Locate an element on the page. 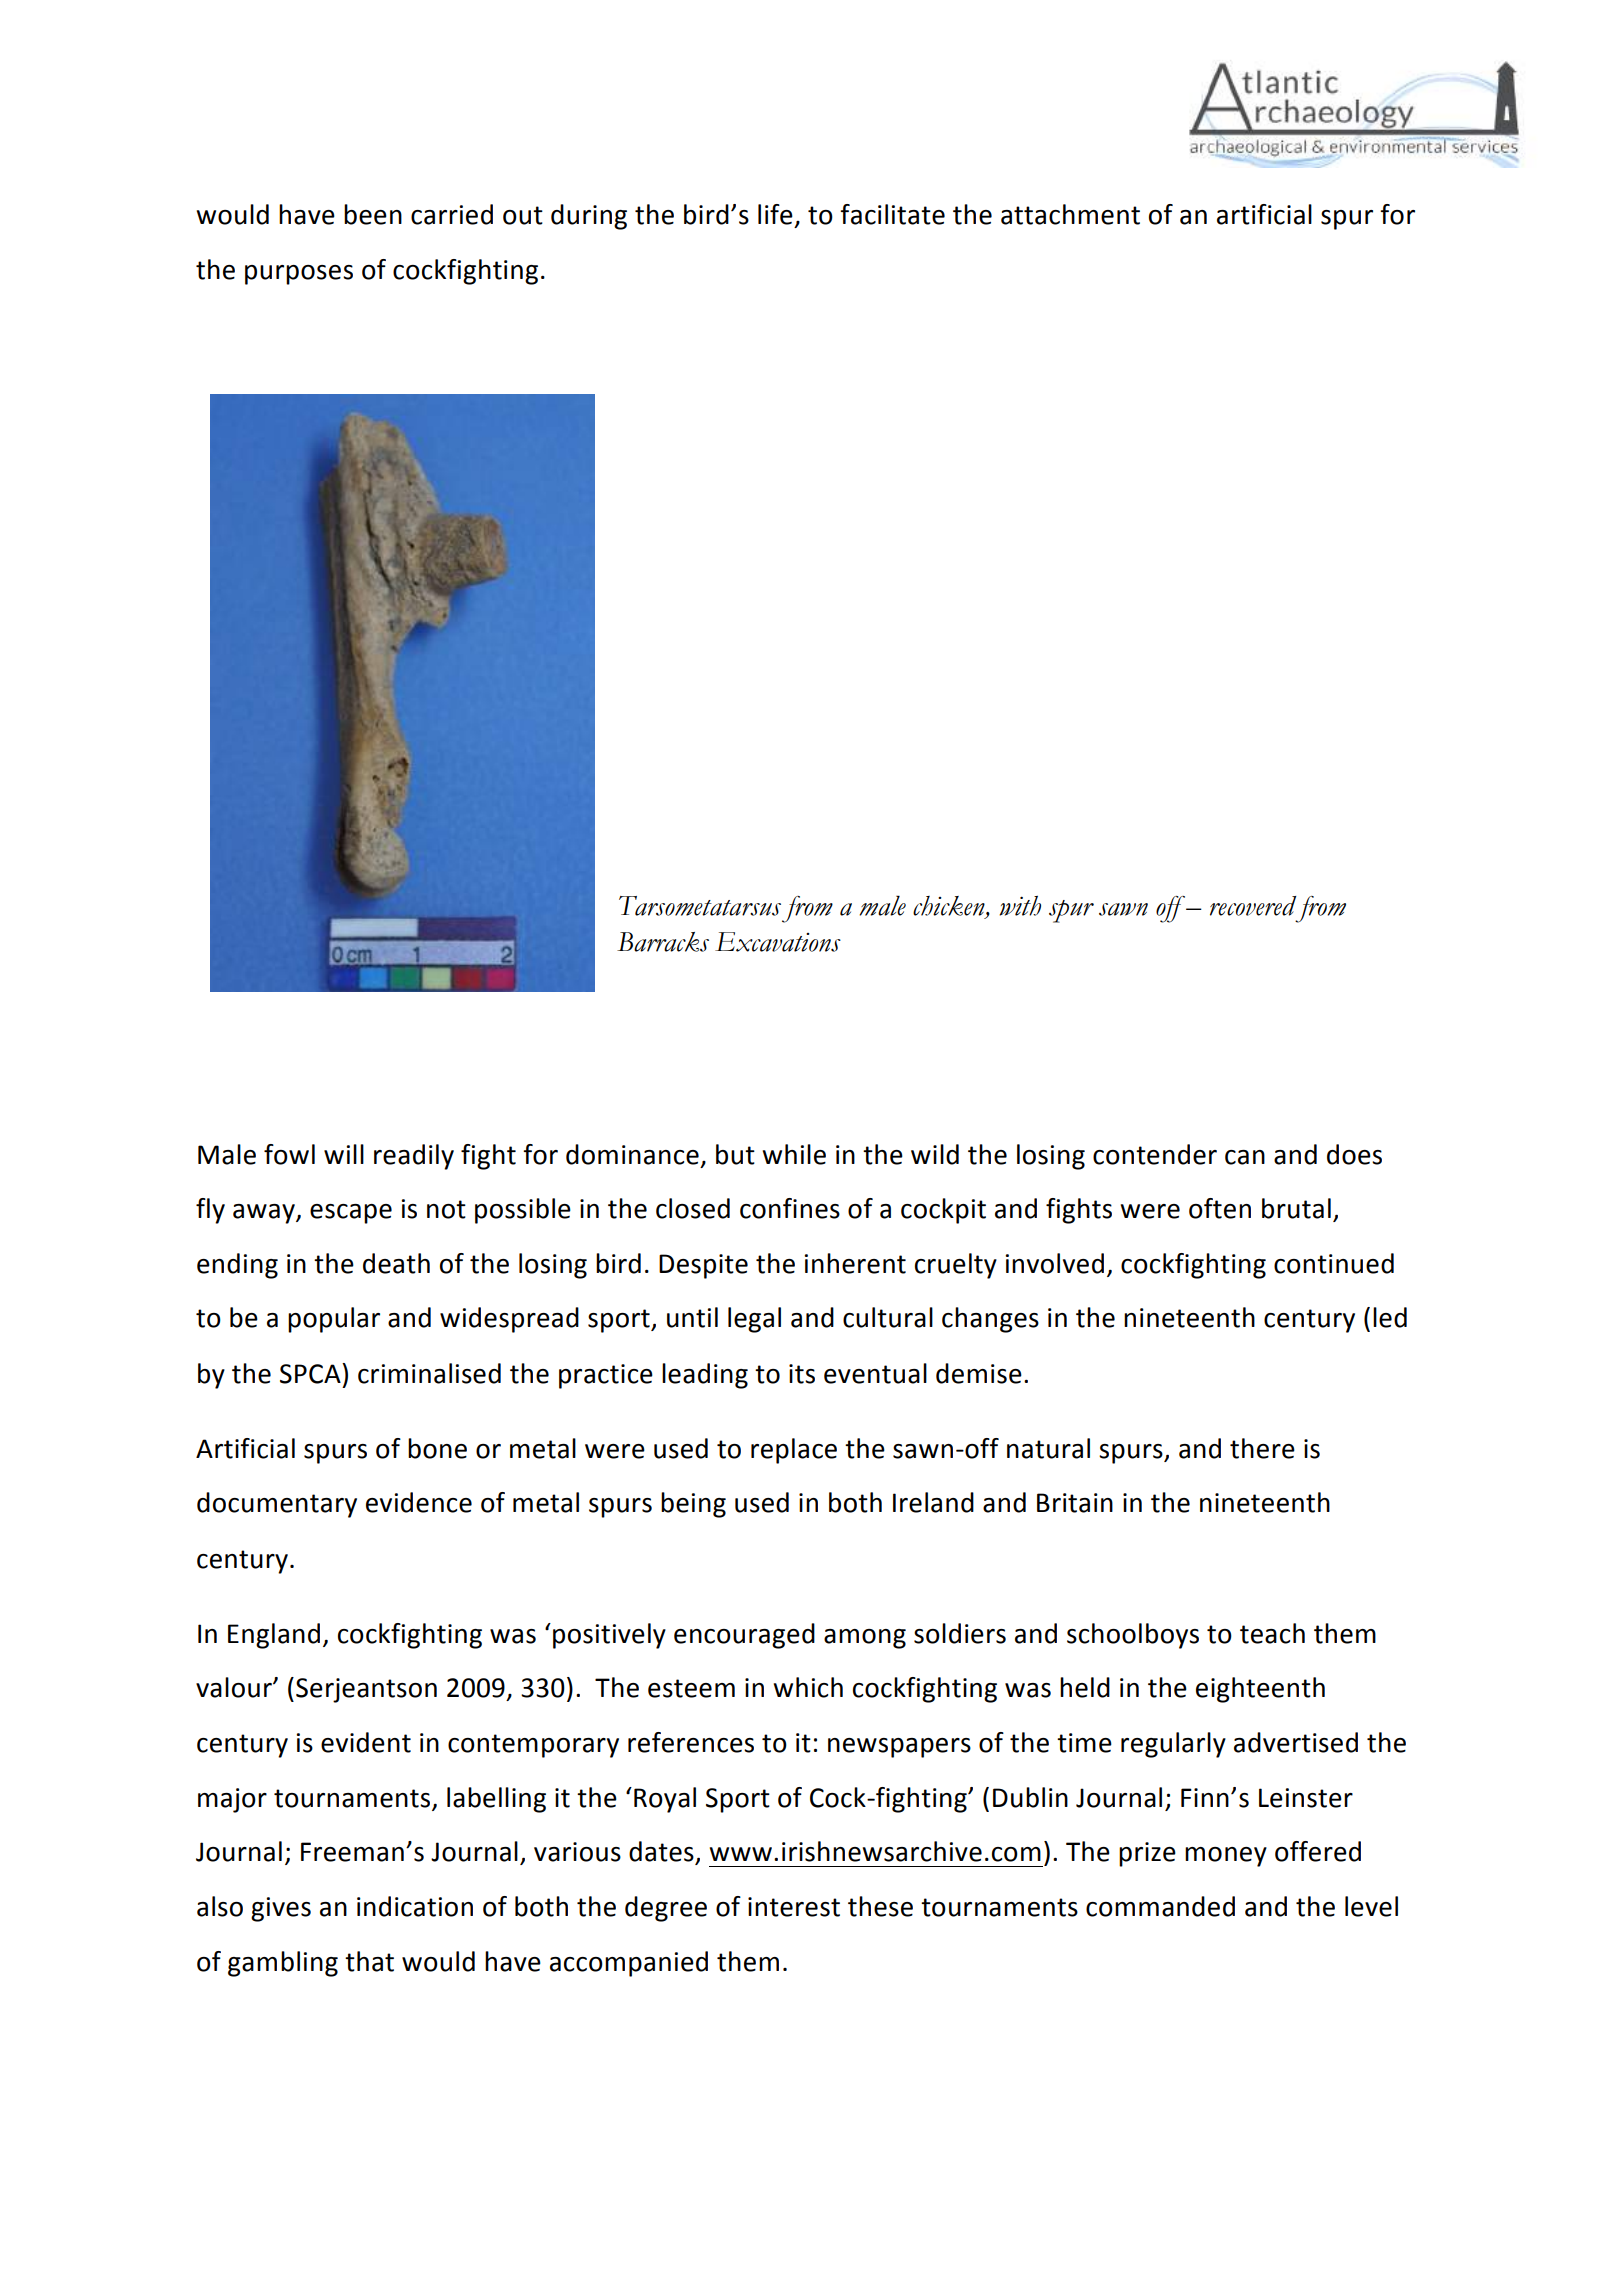 The image size is (1611, 2278). recovered is located at coordinates (1253, 906).
